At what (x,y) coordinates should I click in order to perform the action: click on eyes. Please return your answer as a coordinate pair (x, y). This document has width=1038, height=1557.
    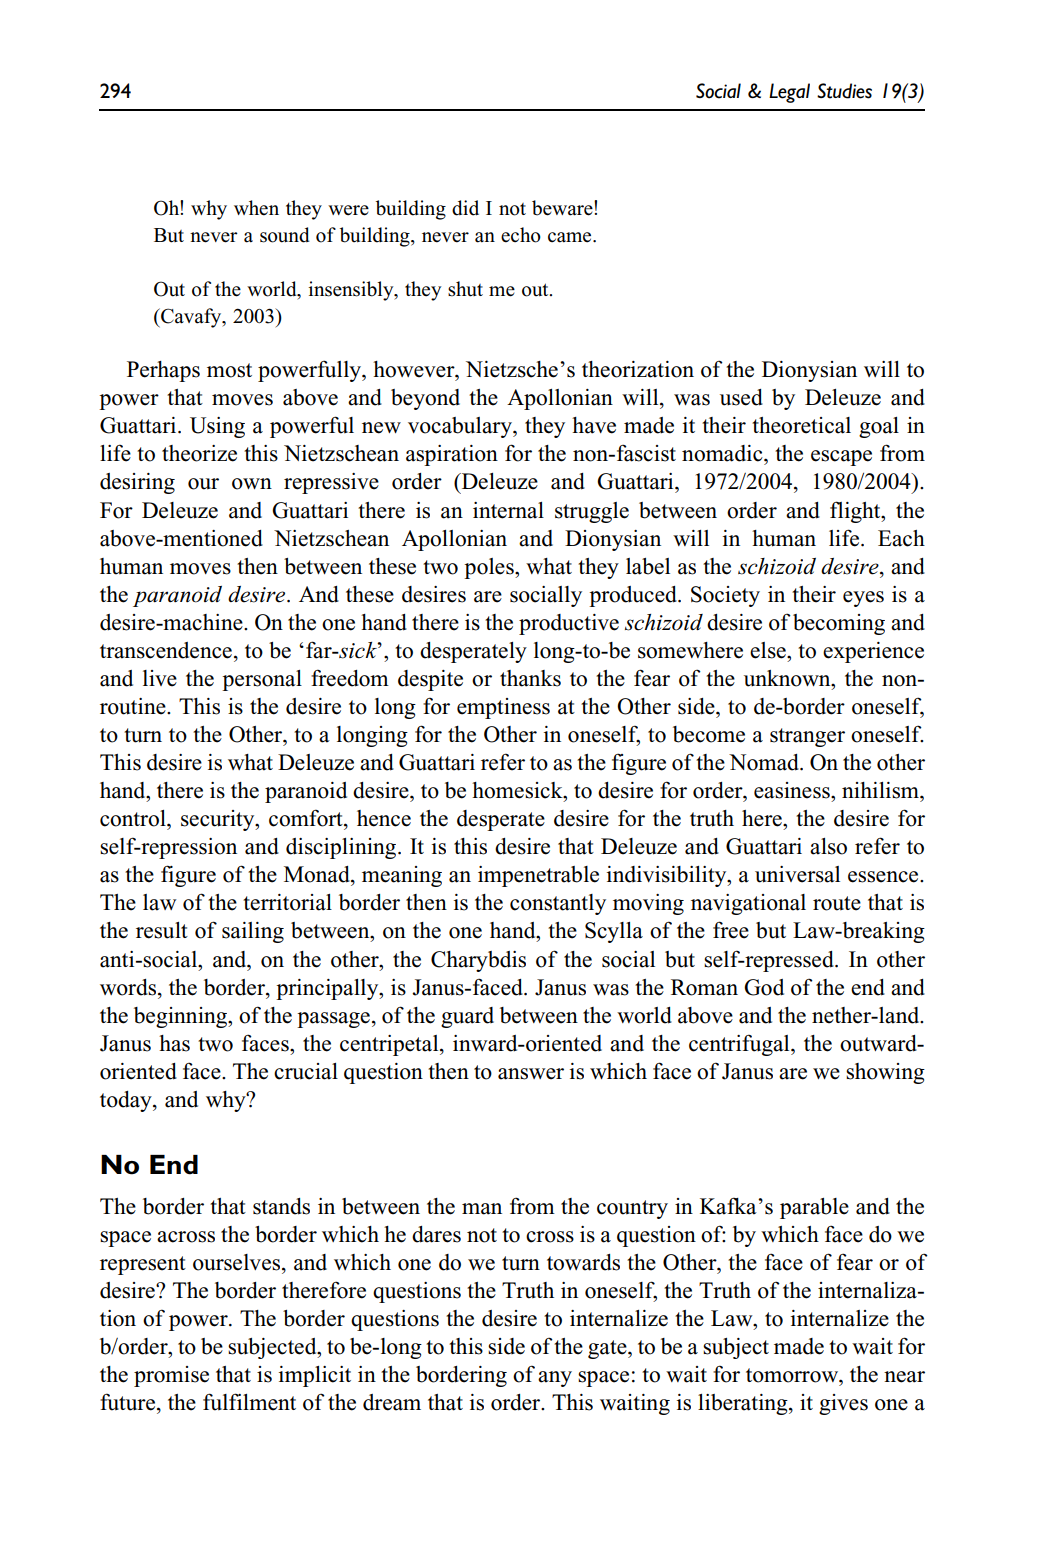
    Looking at the image, I should click on (863, 599).
